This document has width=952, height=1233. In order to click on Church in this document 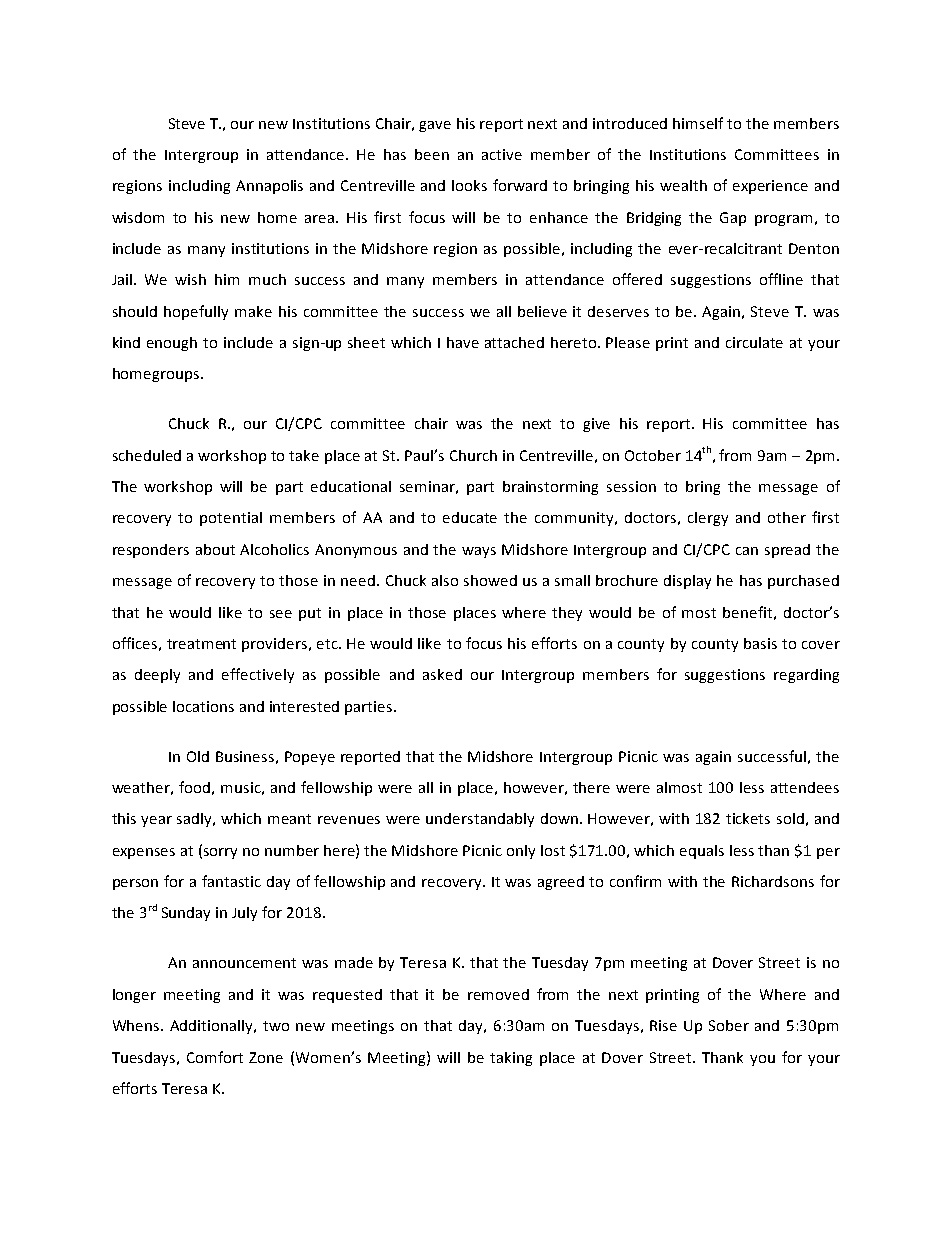, I will do `click(473, 455)`.
